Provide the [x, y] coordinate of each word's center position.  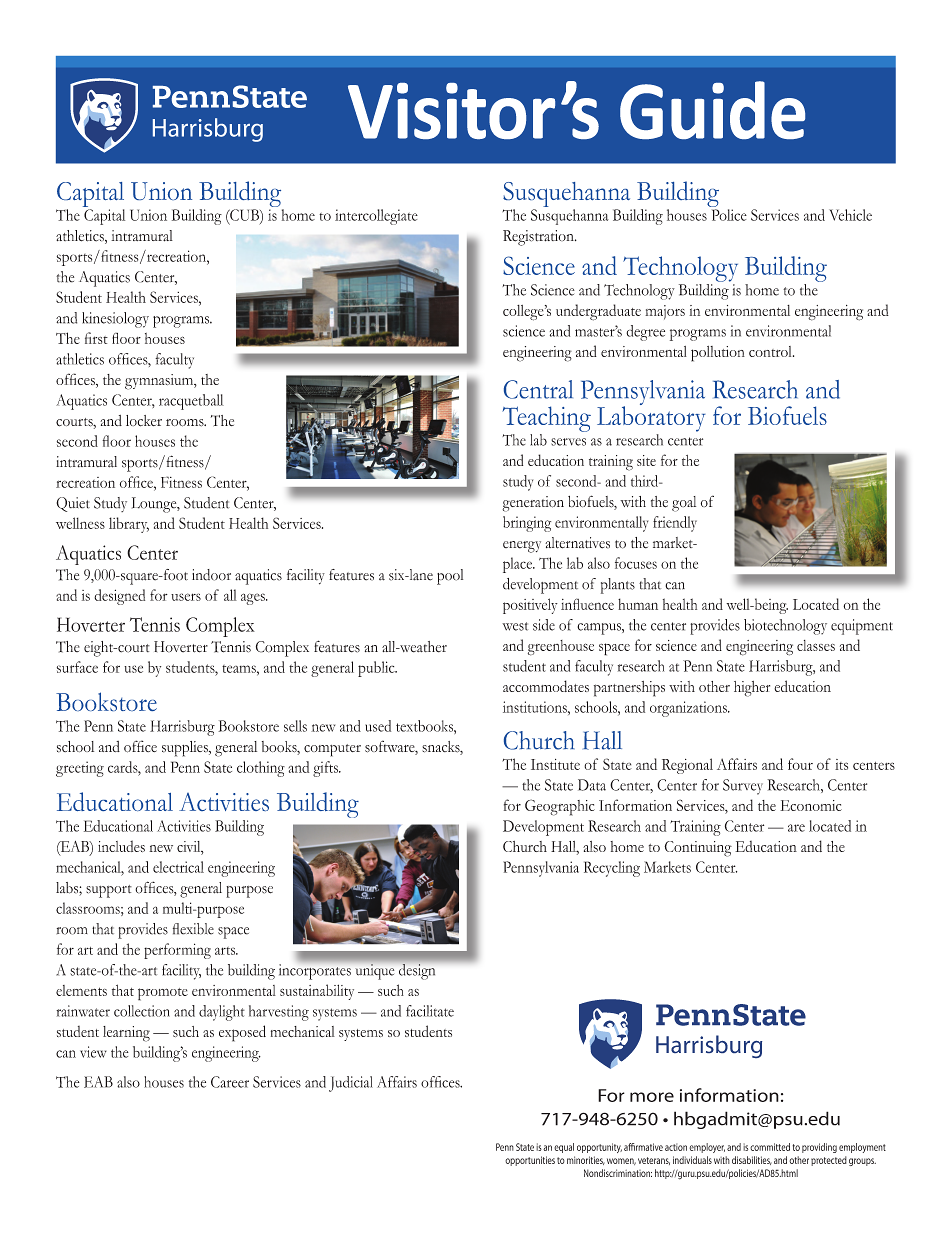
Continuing [698, 849]
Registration [539, 238]
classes [816, 645]
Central [538, 389]
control [771, 351]
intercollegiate [376, 217]
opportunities [530, 1161]
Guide [712, 110]
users [186, 597]
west [515, 626]
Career [230, 1082]
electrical [178, 867]
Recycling [612, 869]
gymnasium [160, 382]
